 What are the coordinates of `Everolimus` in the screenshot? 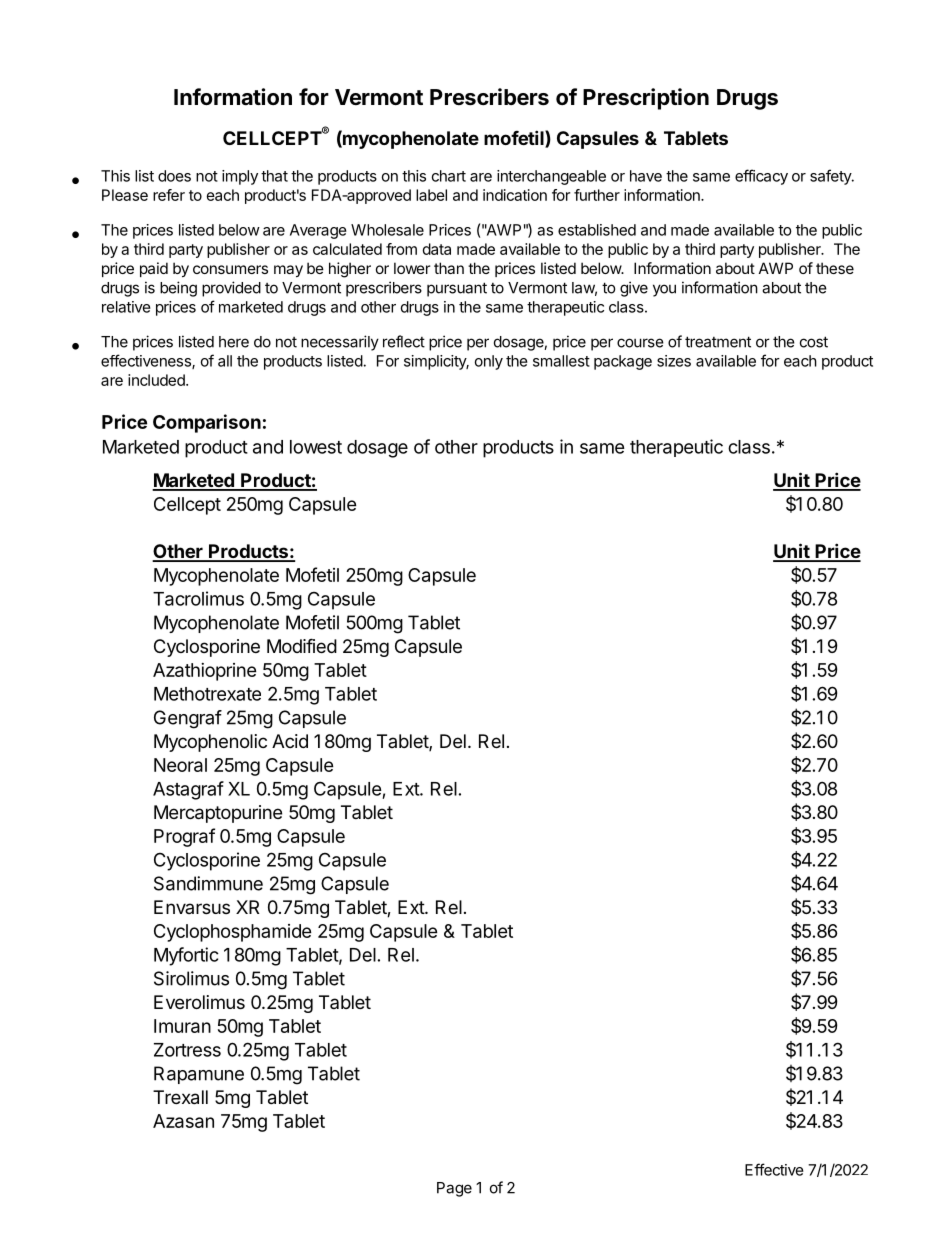 It's located at (199, 1002).
